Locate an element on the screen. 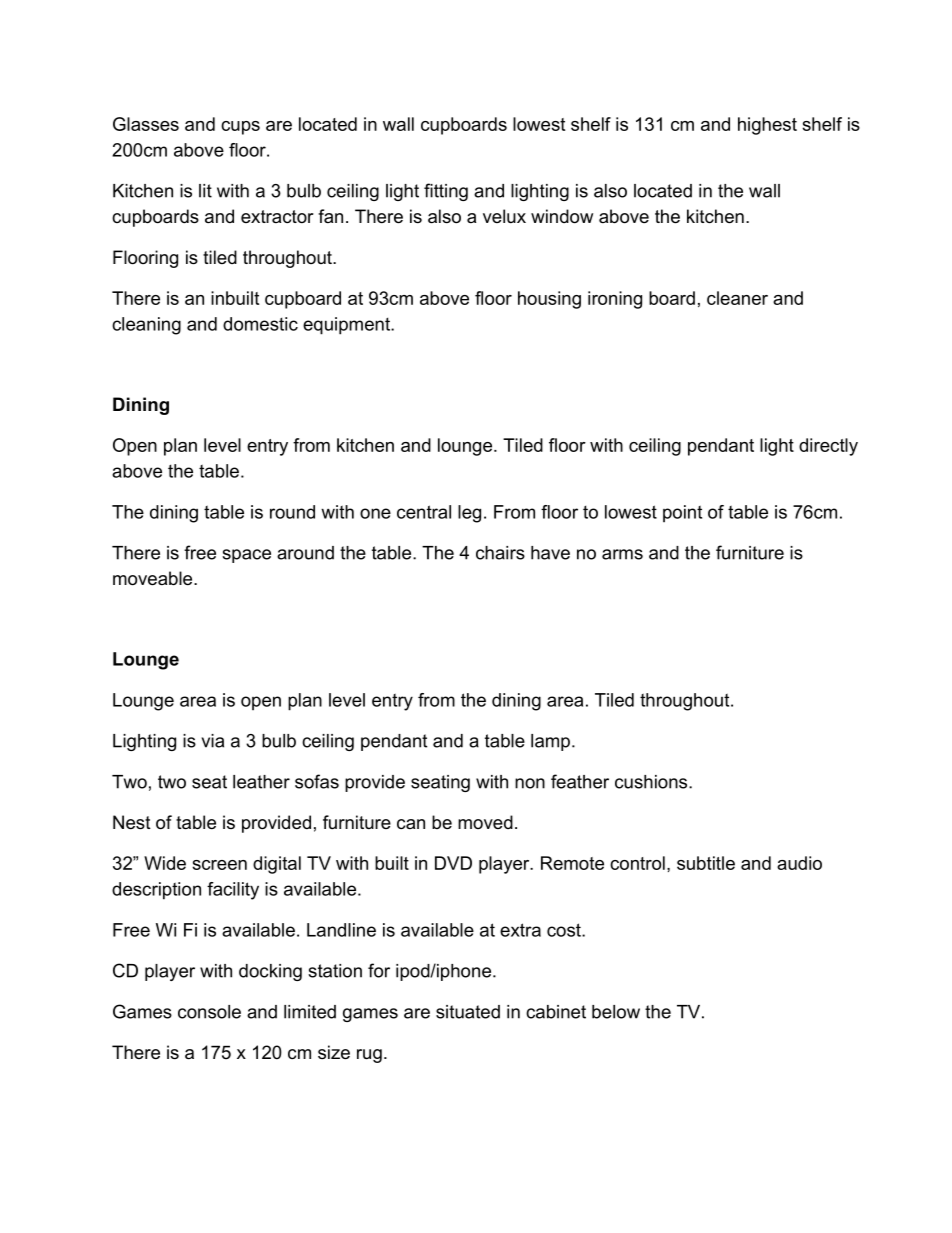 Image resolution: width=952 pixels, height=1233 pixels. cups is located at coordinates (240, 128).
